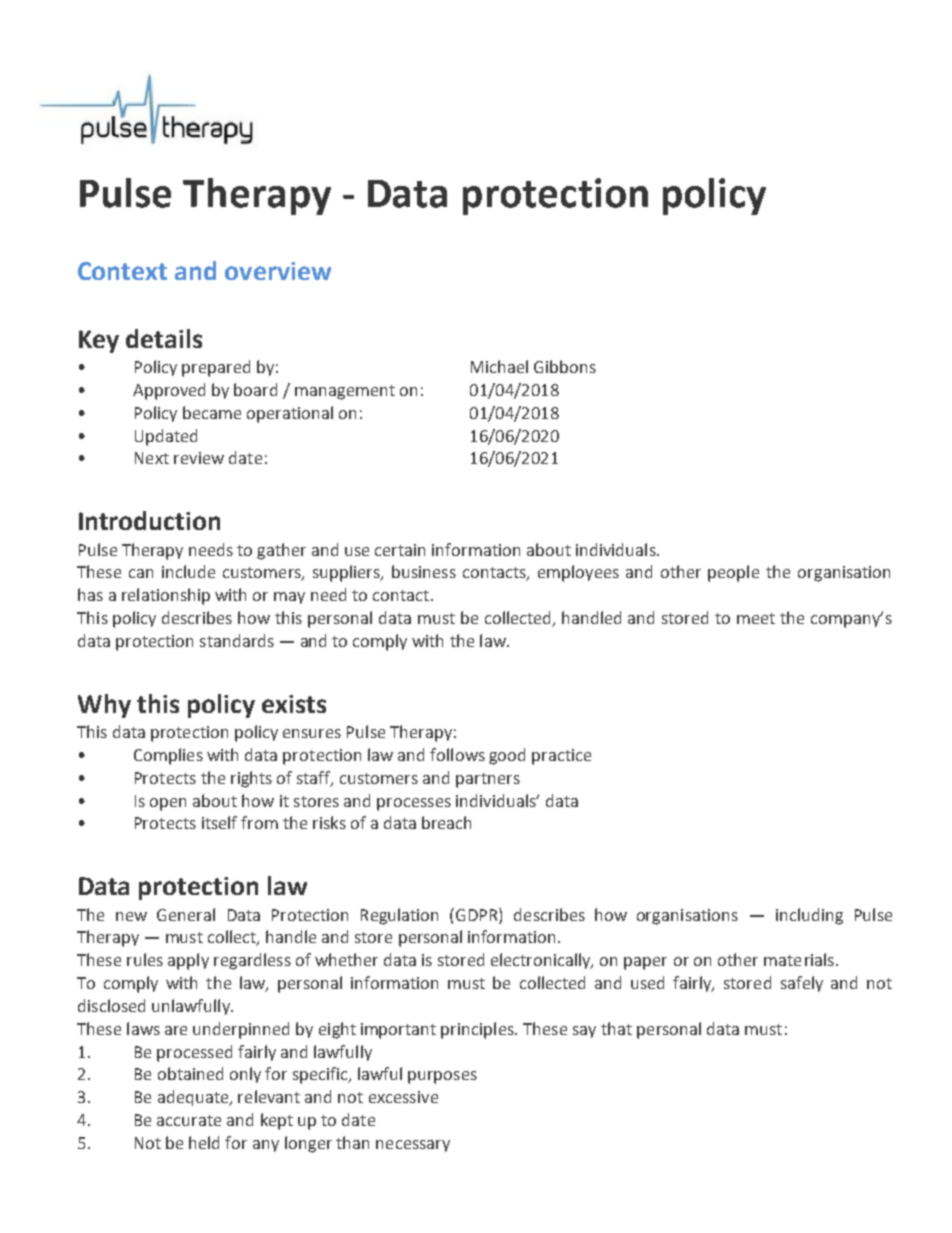 Image resolution: width=952 pixels, height=1233 pixels. What do you see at coordinates (424, 571) in the screenshot?
I see `business` at bounding box center [424, 571].
